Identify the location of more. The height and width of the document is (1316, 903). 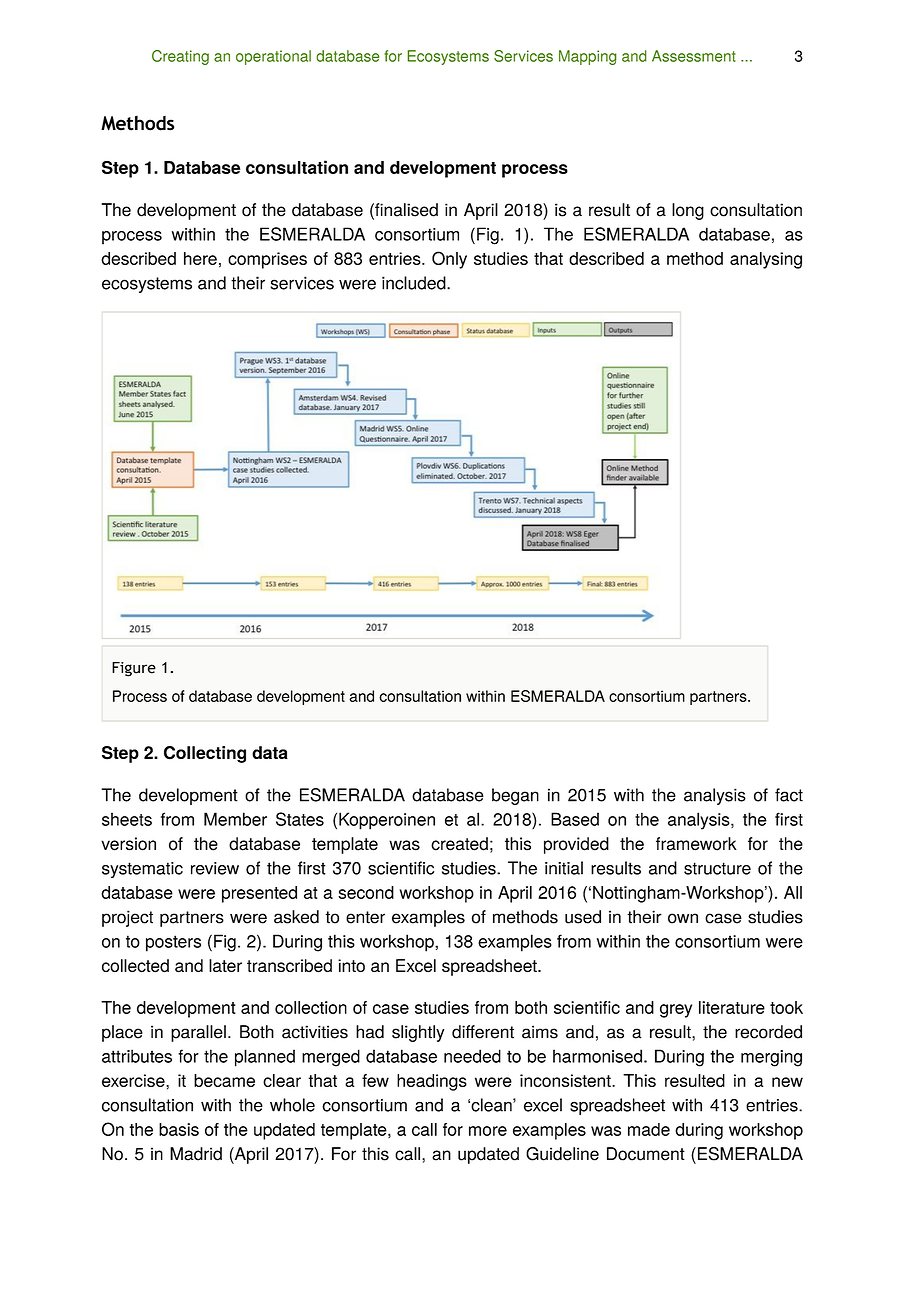
(488, 1131).
